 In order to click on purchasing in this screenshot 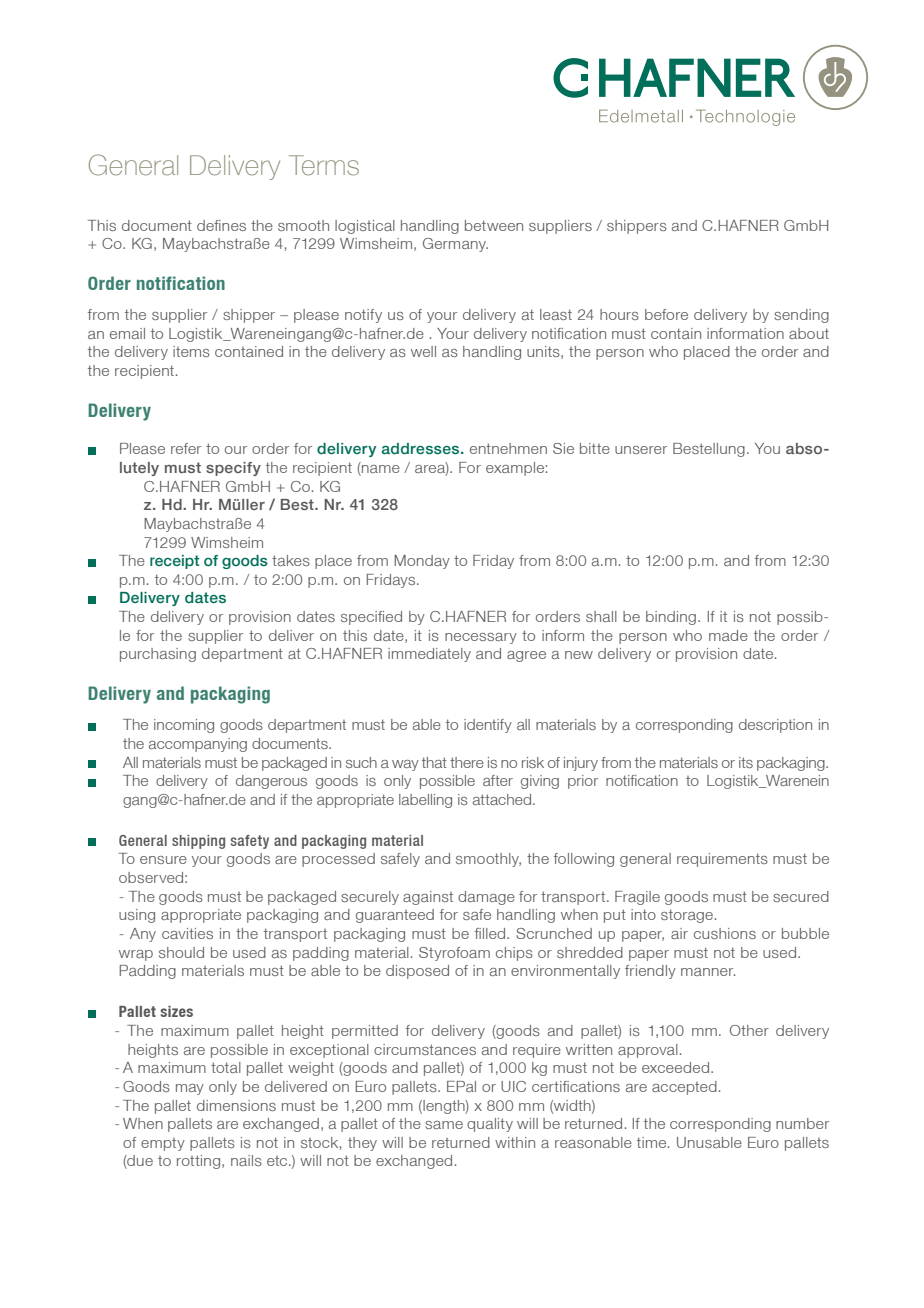, I will do `click(158, 655)`.
